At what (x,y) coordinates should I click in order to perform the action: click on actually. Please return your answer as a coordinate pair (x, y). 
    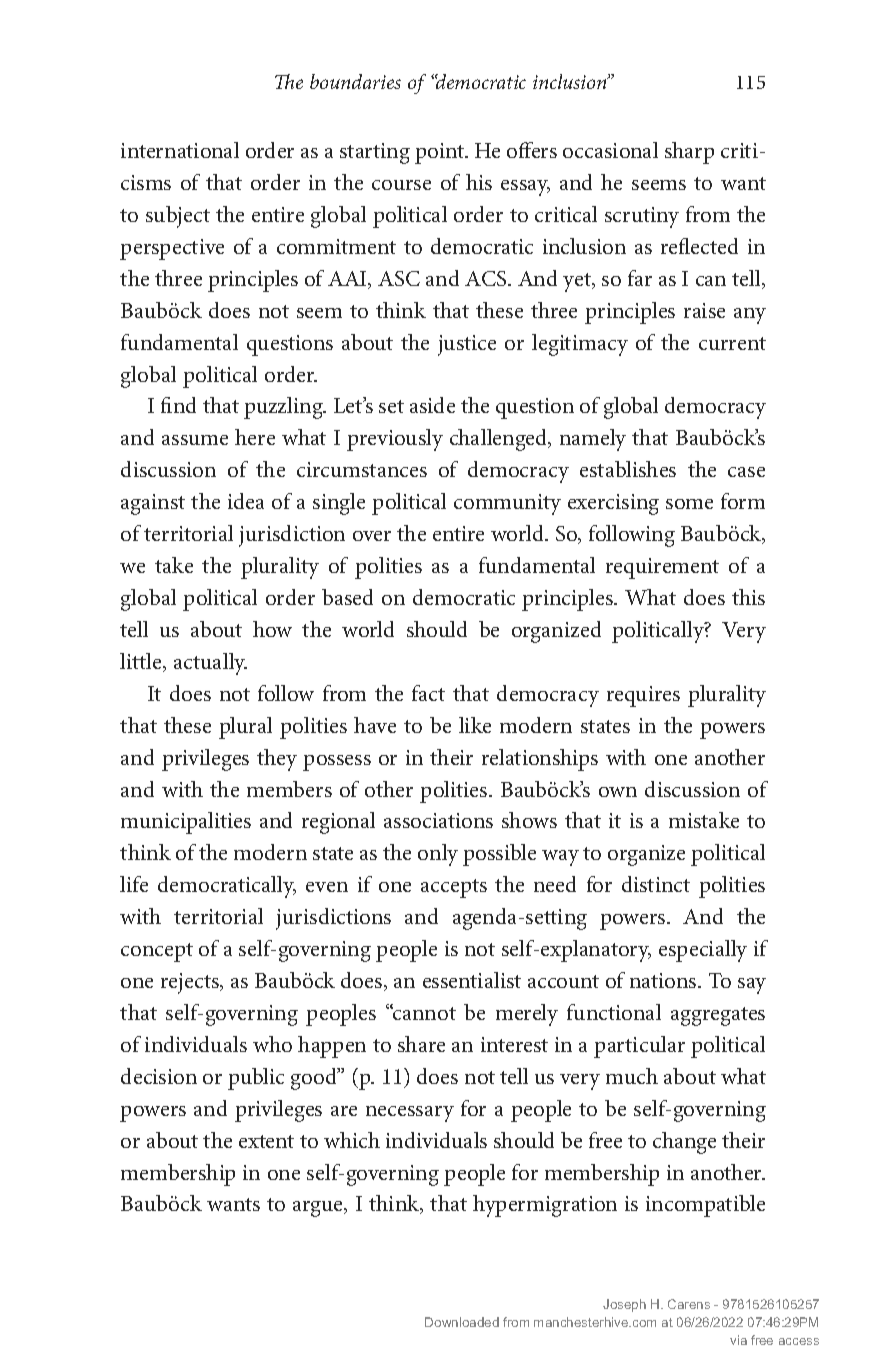
    Looking at the image, I should click on (210, 664).
